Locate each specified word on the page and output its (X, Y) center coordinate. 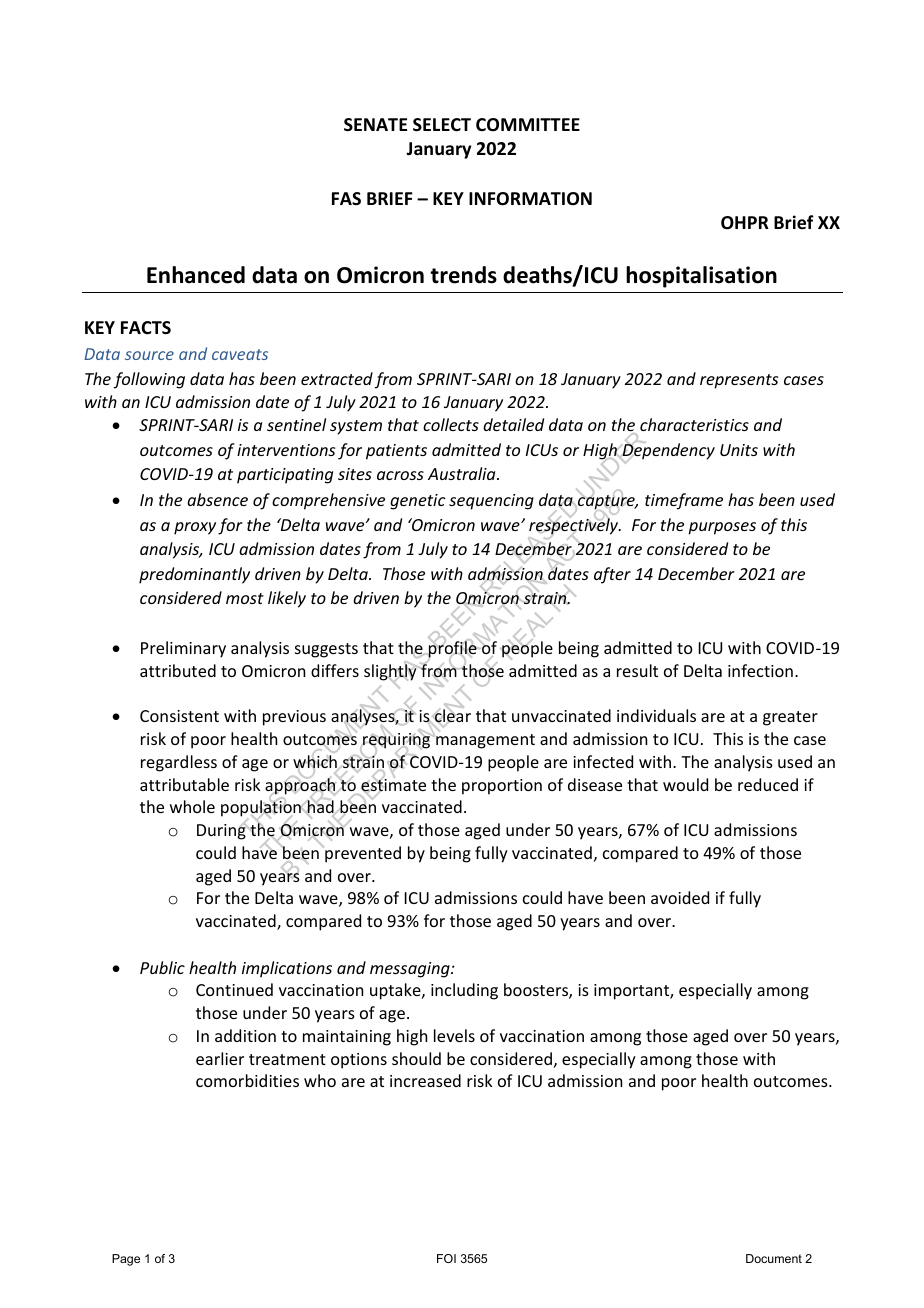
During (222, 831)
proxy (195, 528)
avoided (680, 897)
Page (126, 1260)
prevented (362, 854)
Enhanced (196, 275)
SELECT (442, 125)
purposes (722, 528)
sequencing (491, 502)
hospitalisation (701, 277)
